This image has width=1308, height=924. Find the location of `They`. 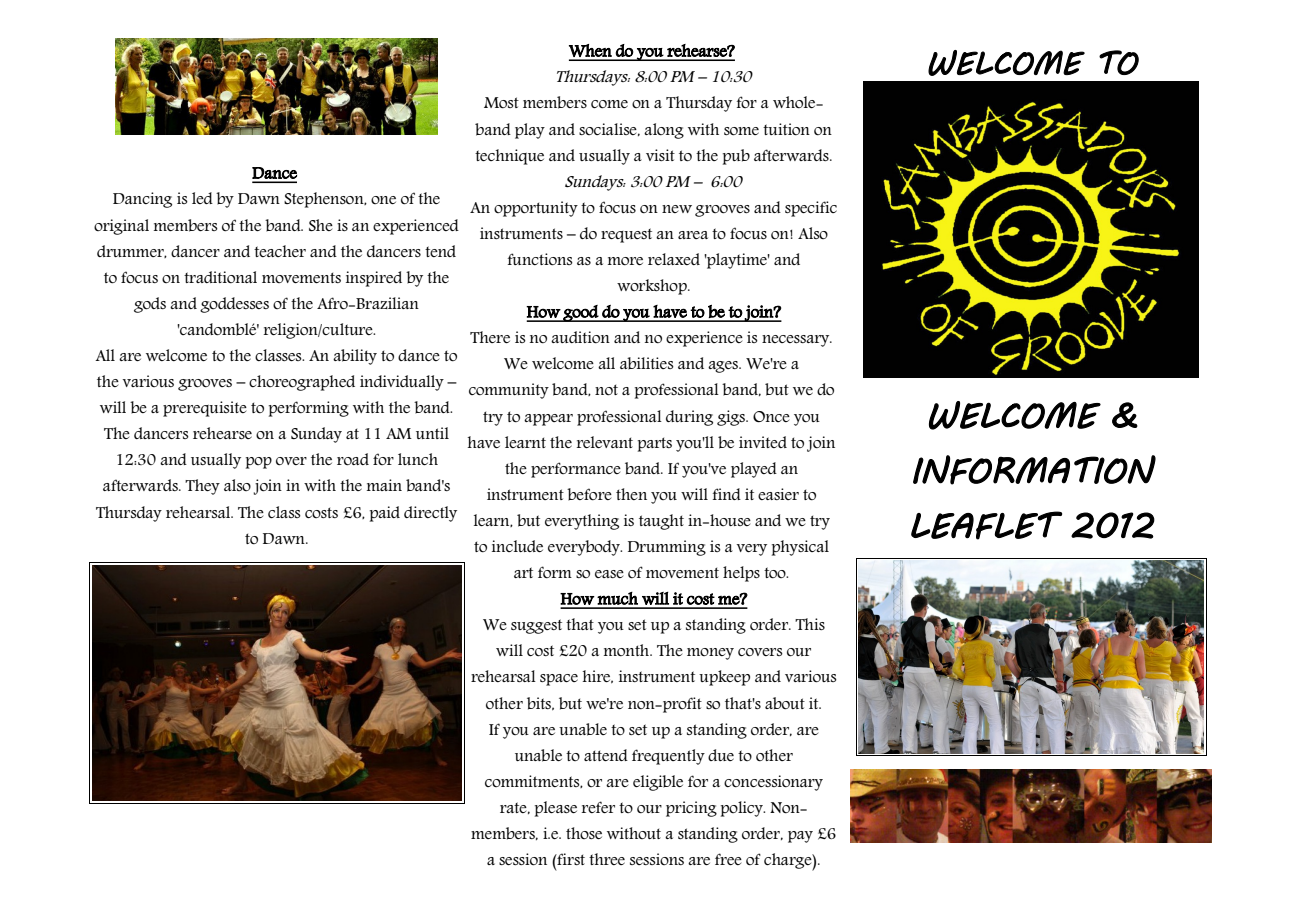

They is located at coordinates (202, 487).
